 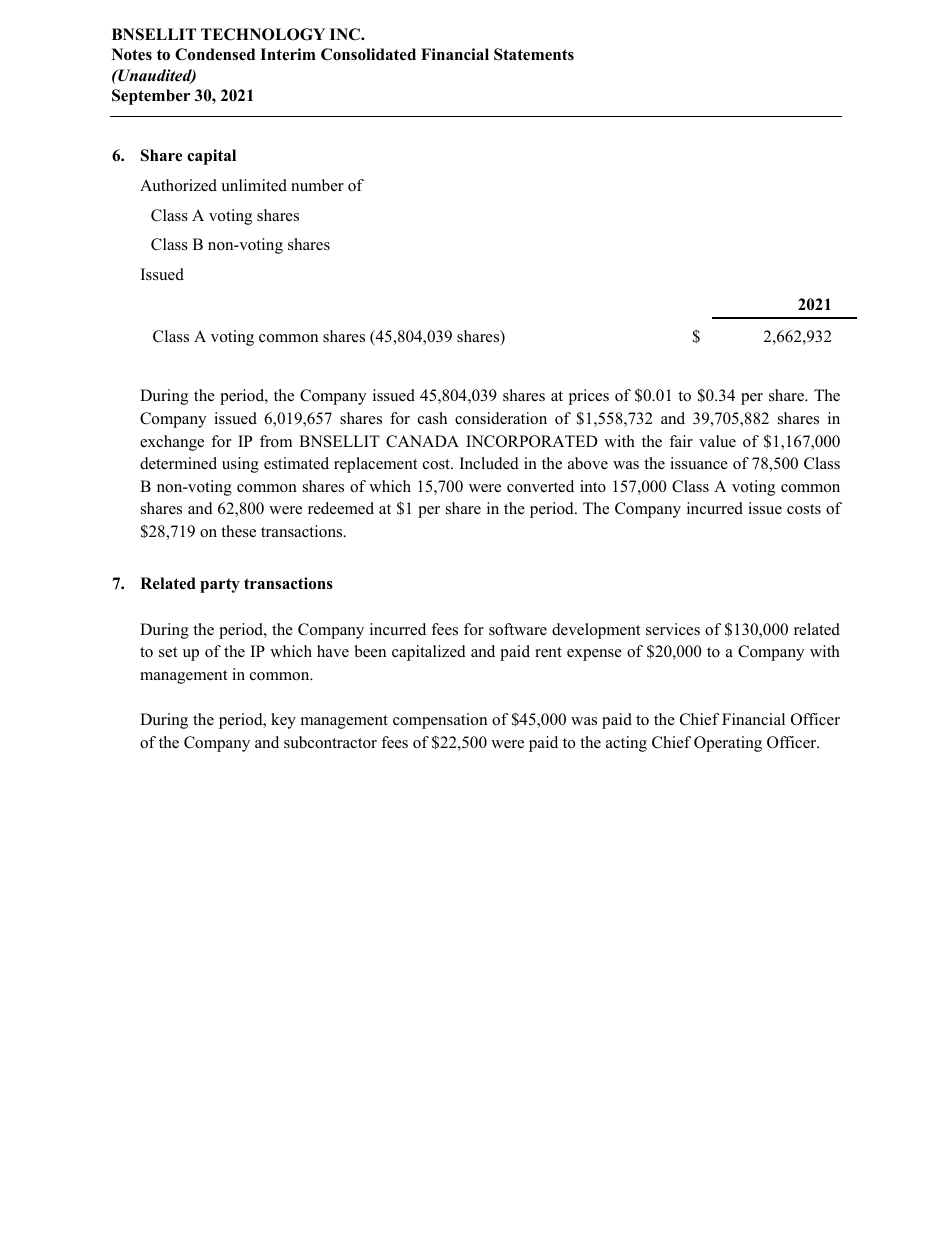 What do you see at coordinates (283, 721) in the image?
I see `key` at bounding box center [283, 721].
